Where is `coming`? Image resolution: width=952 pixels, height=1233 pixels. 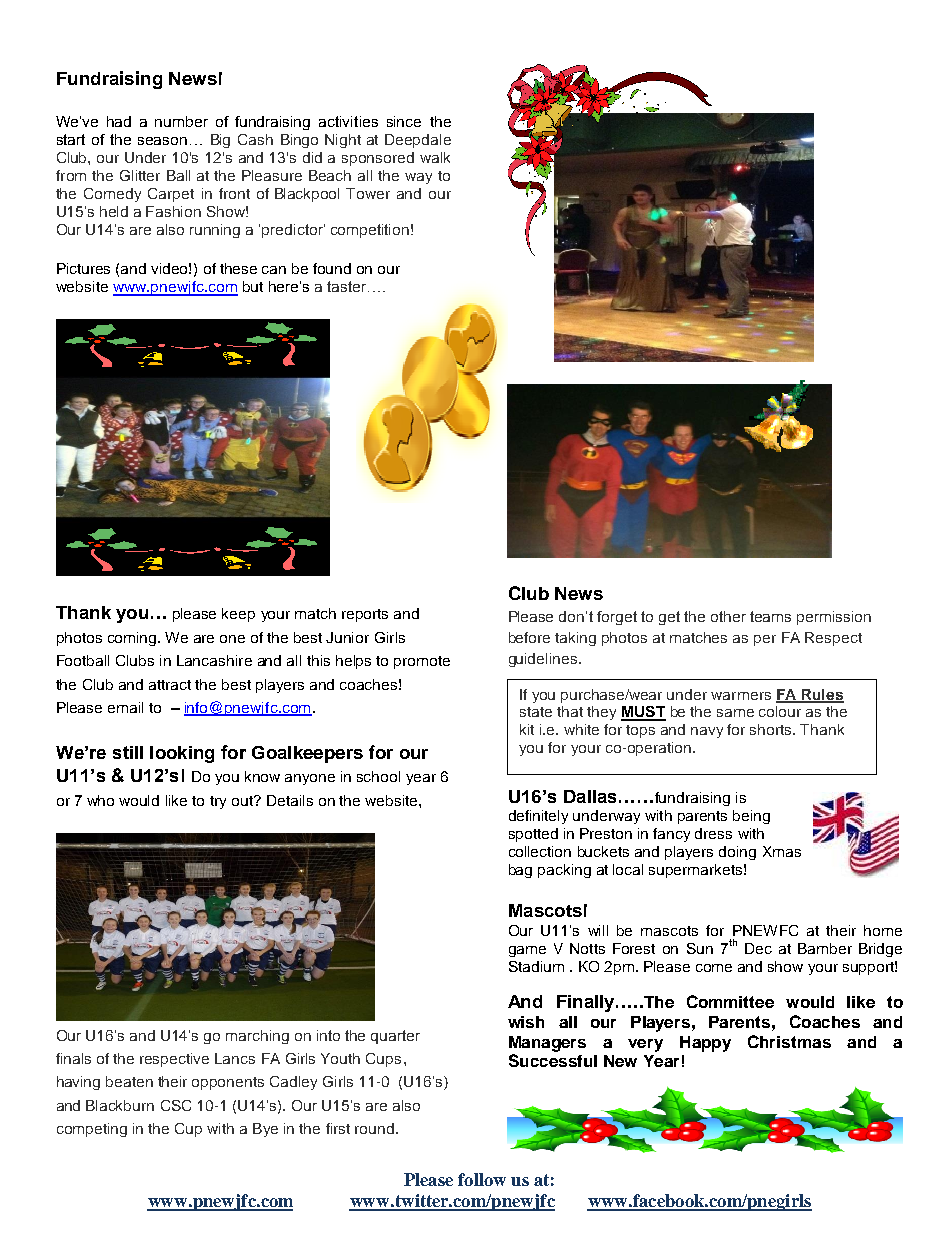
coming is located at coordinates (133, 639).
